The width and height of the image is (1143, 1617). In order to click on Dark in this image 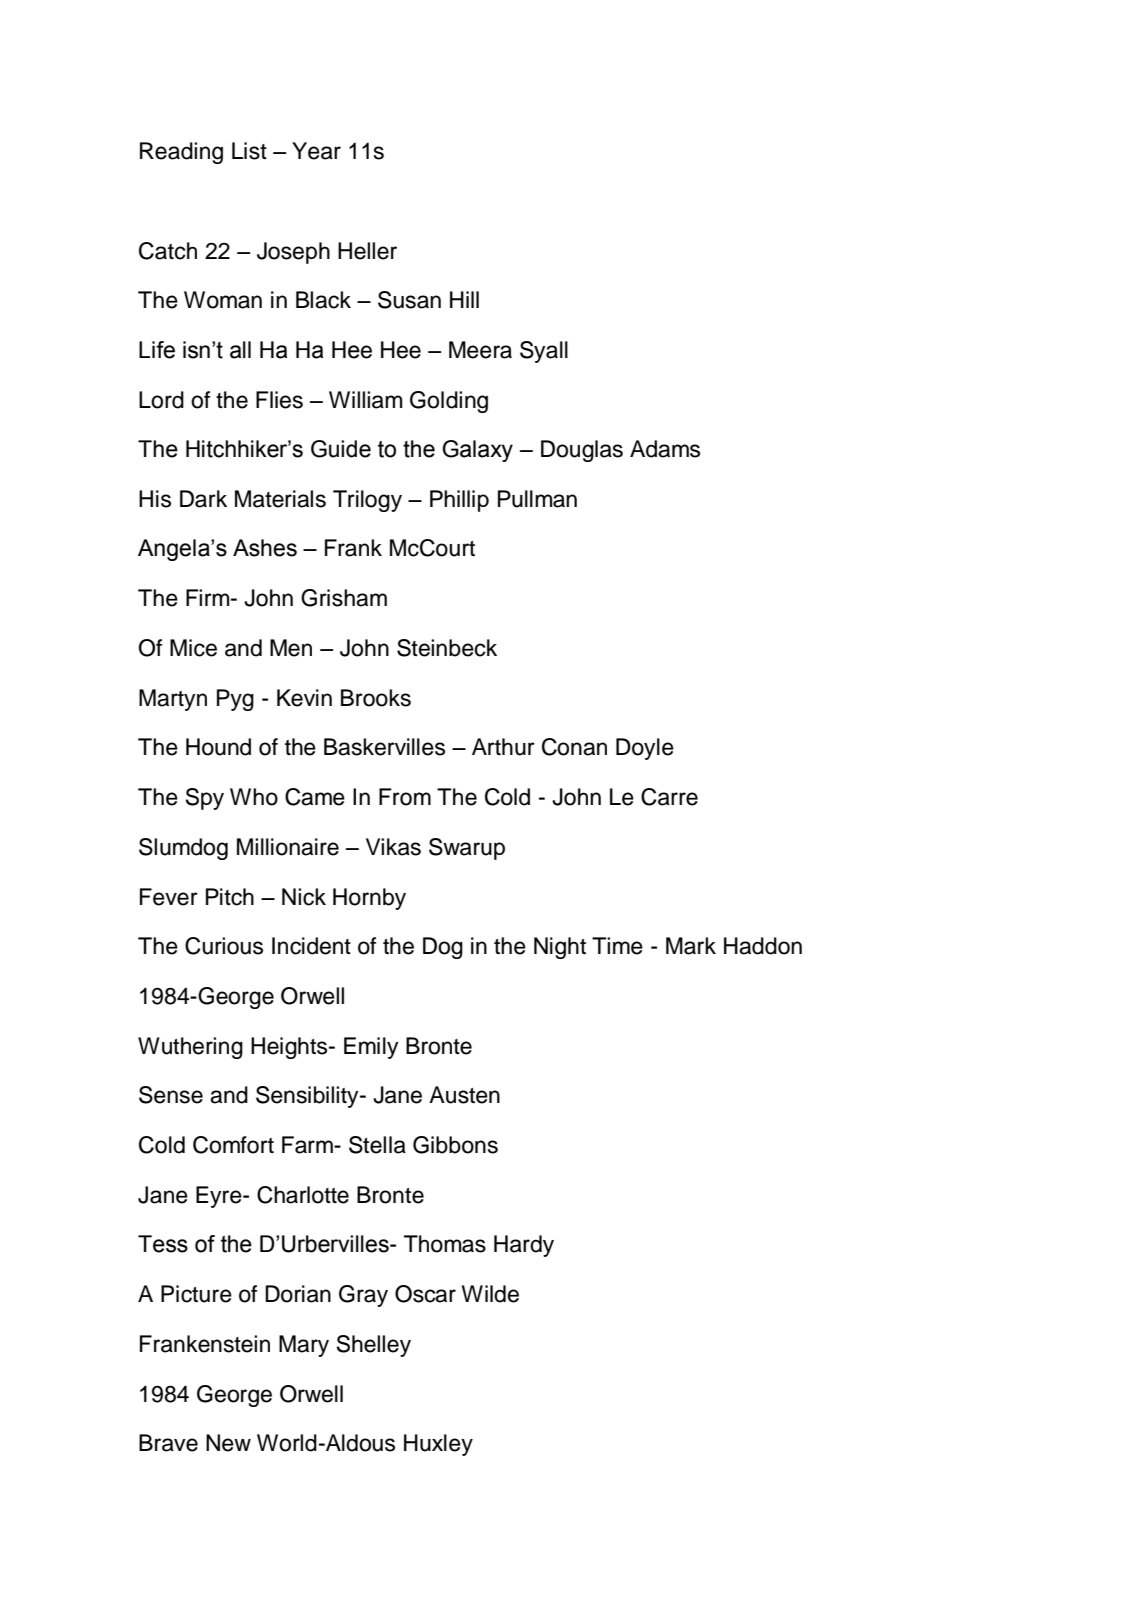, I will do `click(203, 499)`.
